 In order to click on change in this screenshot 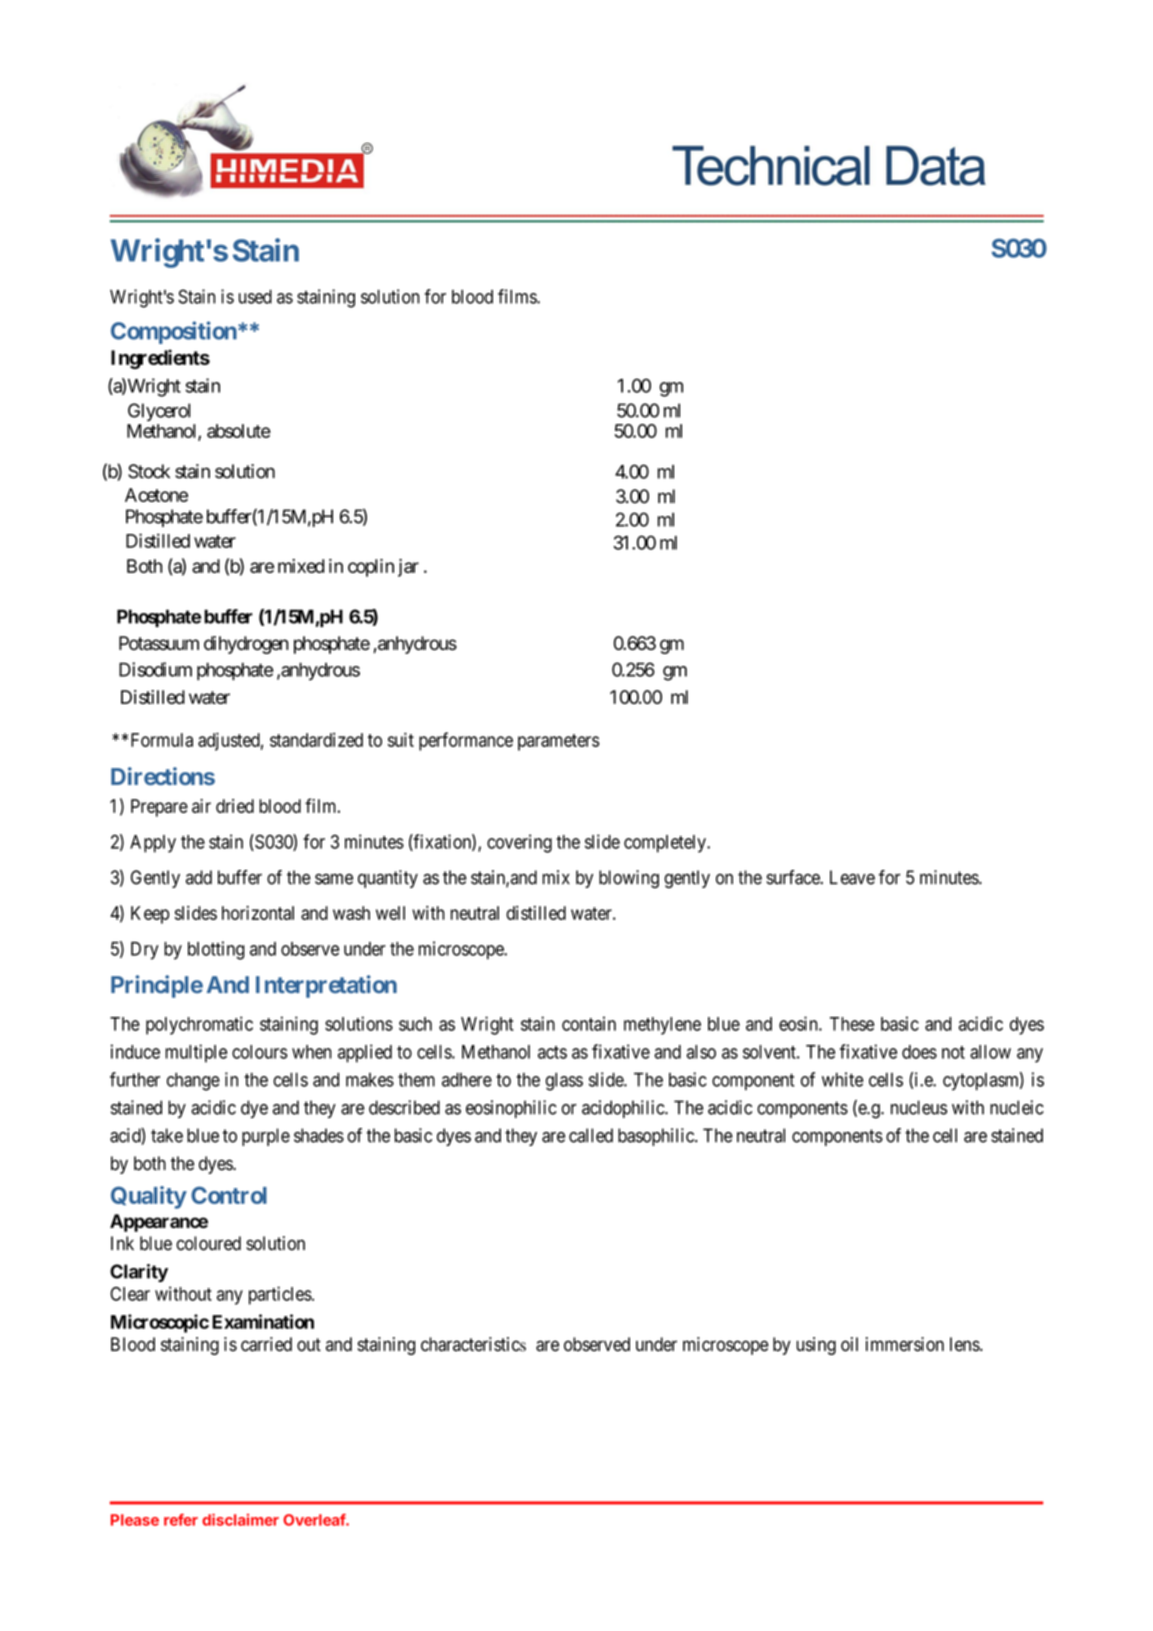, I will do `click(193, 1082)`.
